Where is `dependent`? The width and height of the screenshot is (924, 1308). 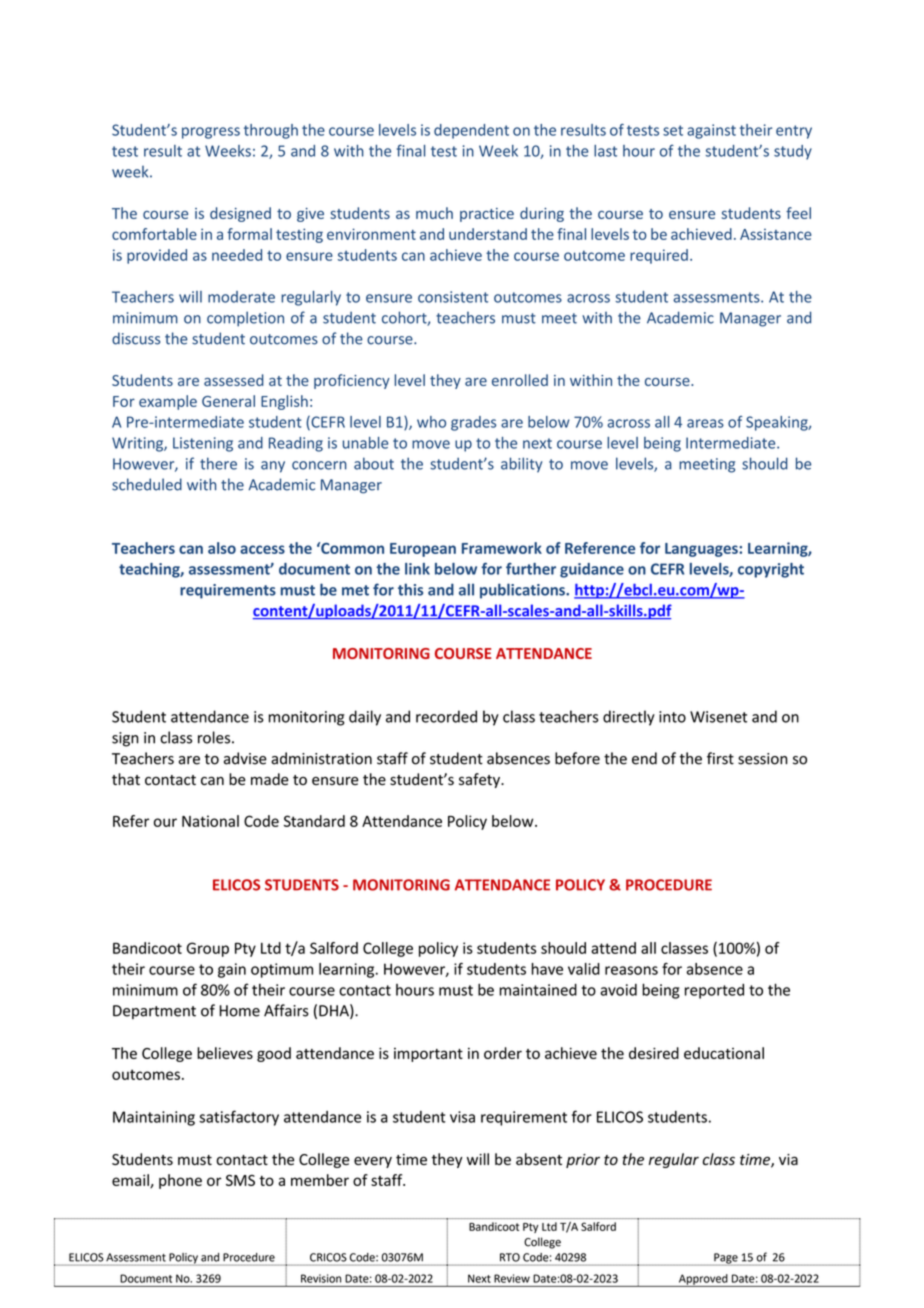
dependent is located at coordinates (471, 131).
